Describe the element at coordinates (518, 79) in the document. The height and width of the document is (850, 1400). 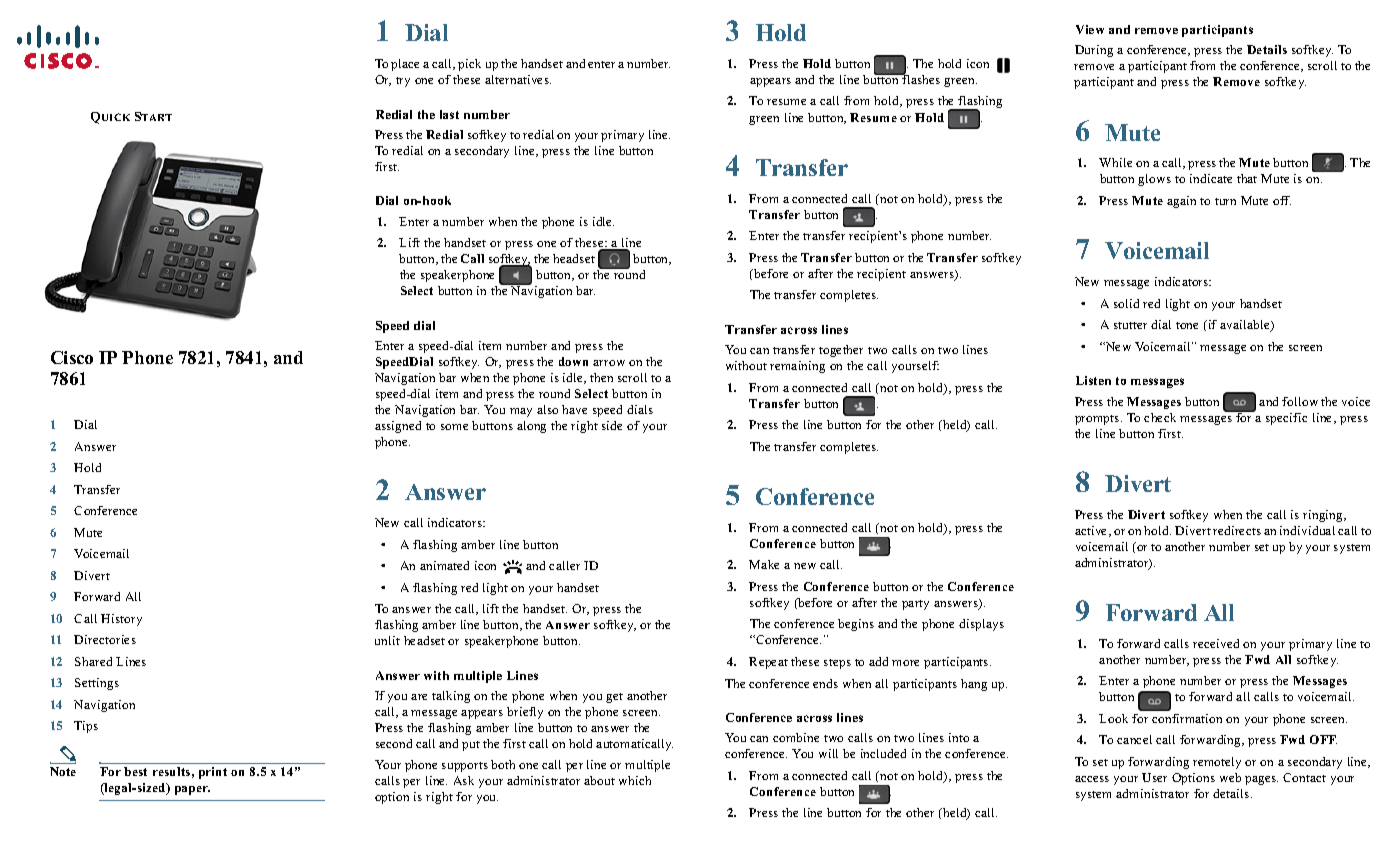
I see `alternatives` at that location.
